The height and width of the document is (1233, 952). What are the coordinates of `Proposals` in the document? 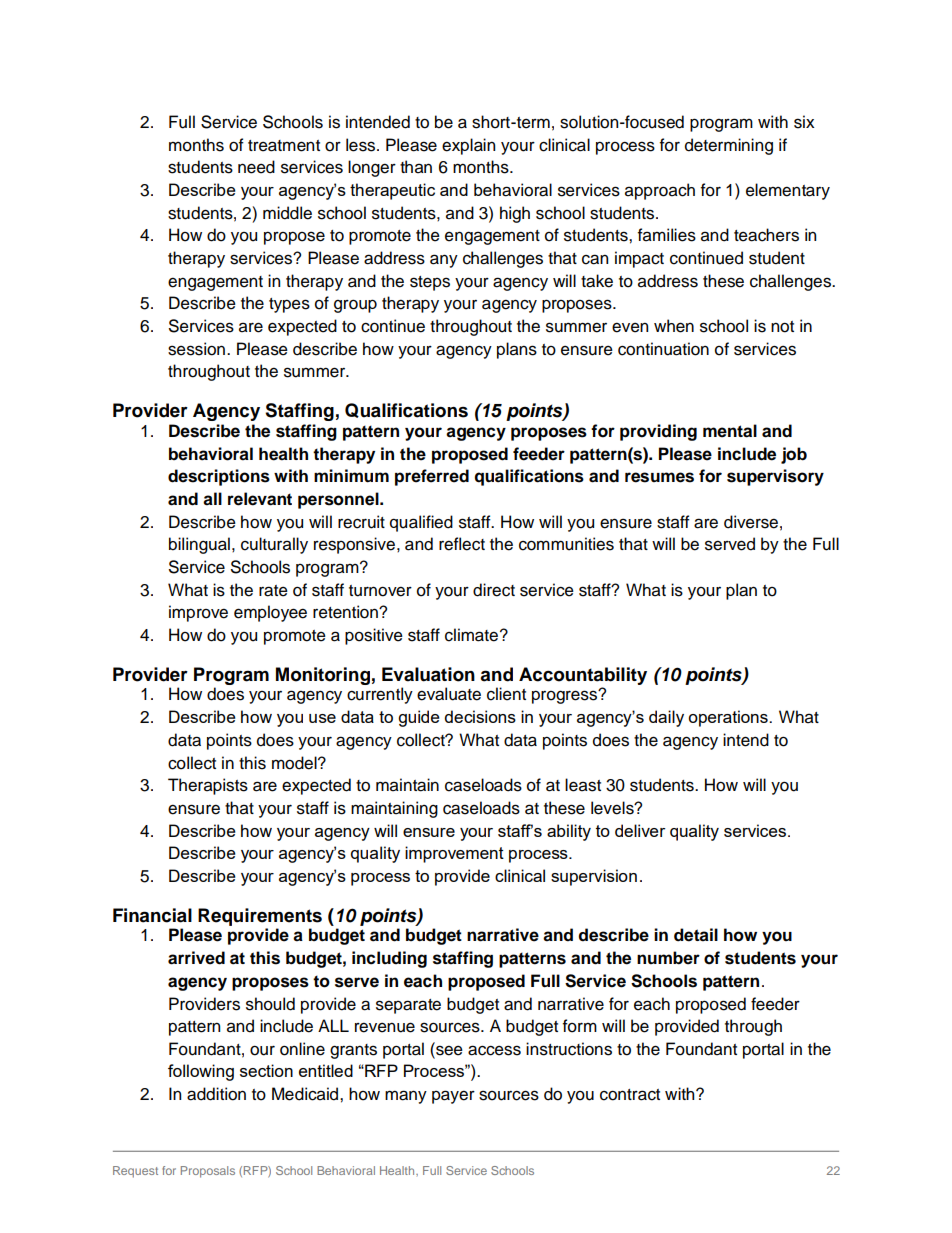 It's located at (208, 1172).
